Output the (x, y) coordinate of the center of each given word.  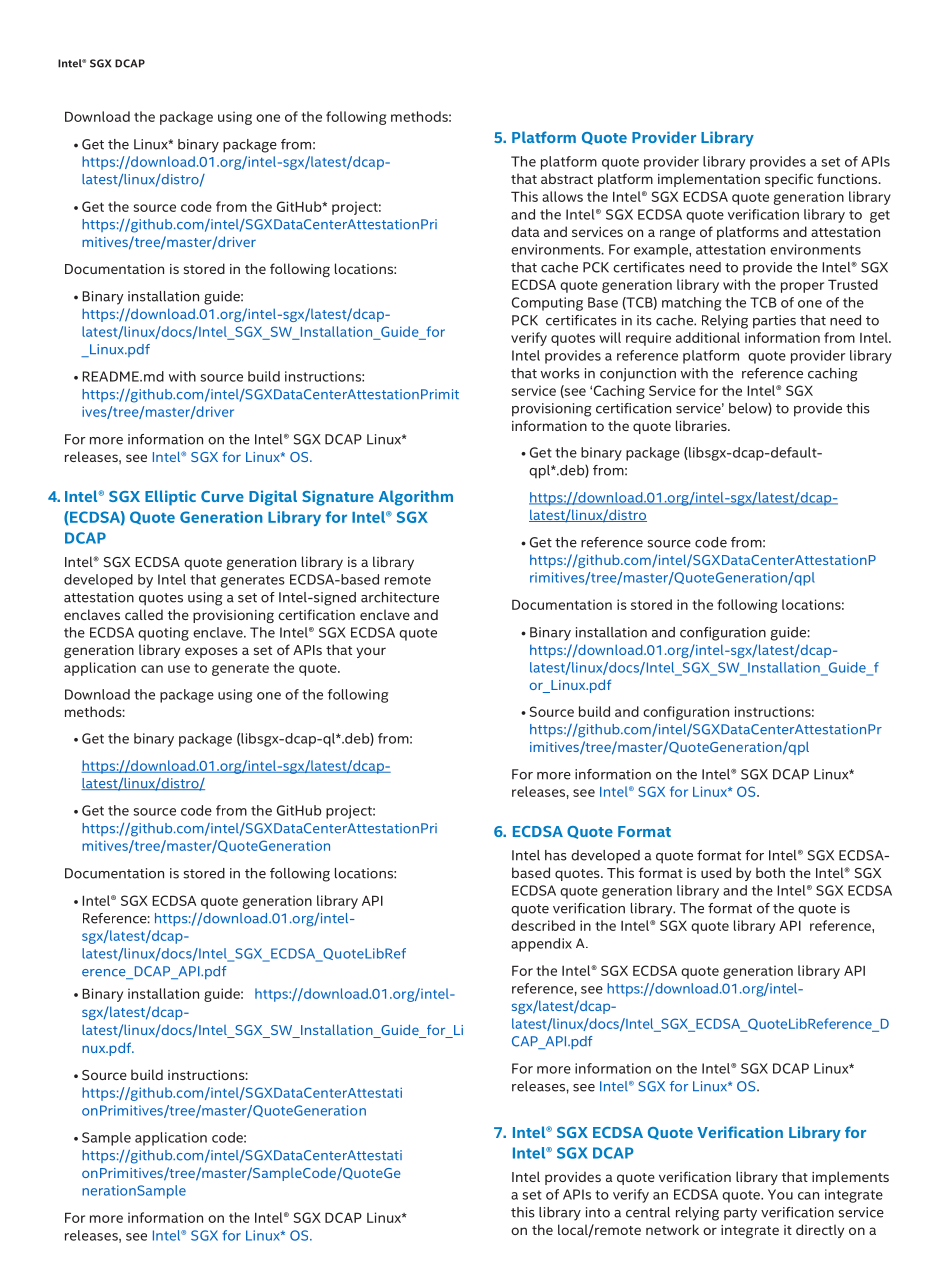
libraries (702, 425)
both (770, 872)
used (716, 872)
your (371, 652)
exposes (211, 652)
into (598, 1212)
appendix (541, 945)
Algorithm (416, 498)
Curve (222, 496)
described (543, 925)
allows (562, 196)
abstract (567, 178)
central (648, 1212)
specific (789, 180)
